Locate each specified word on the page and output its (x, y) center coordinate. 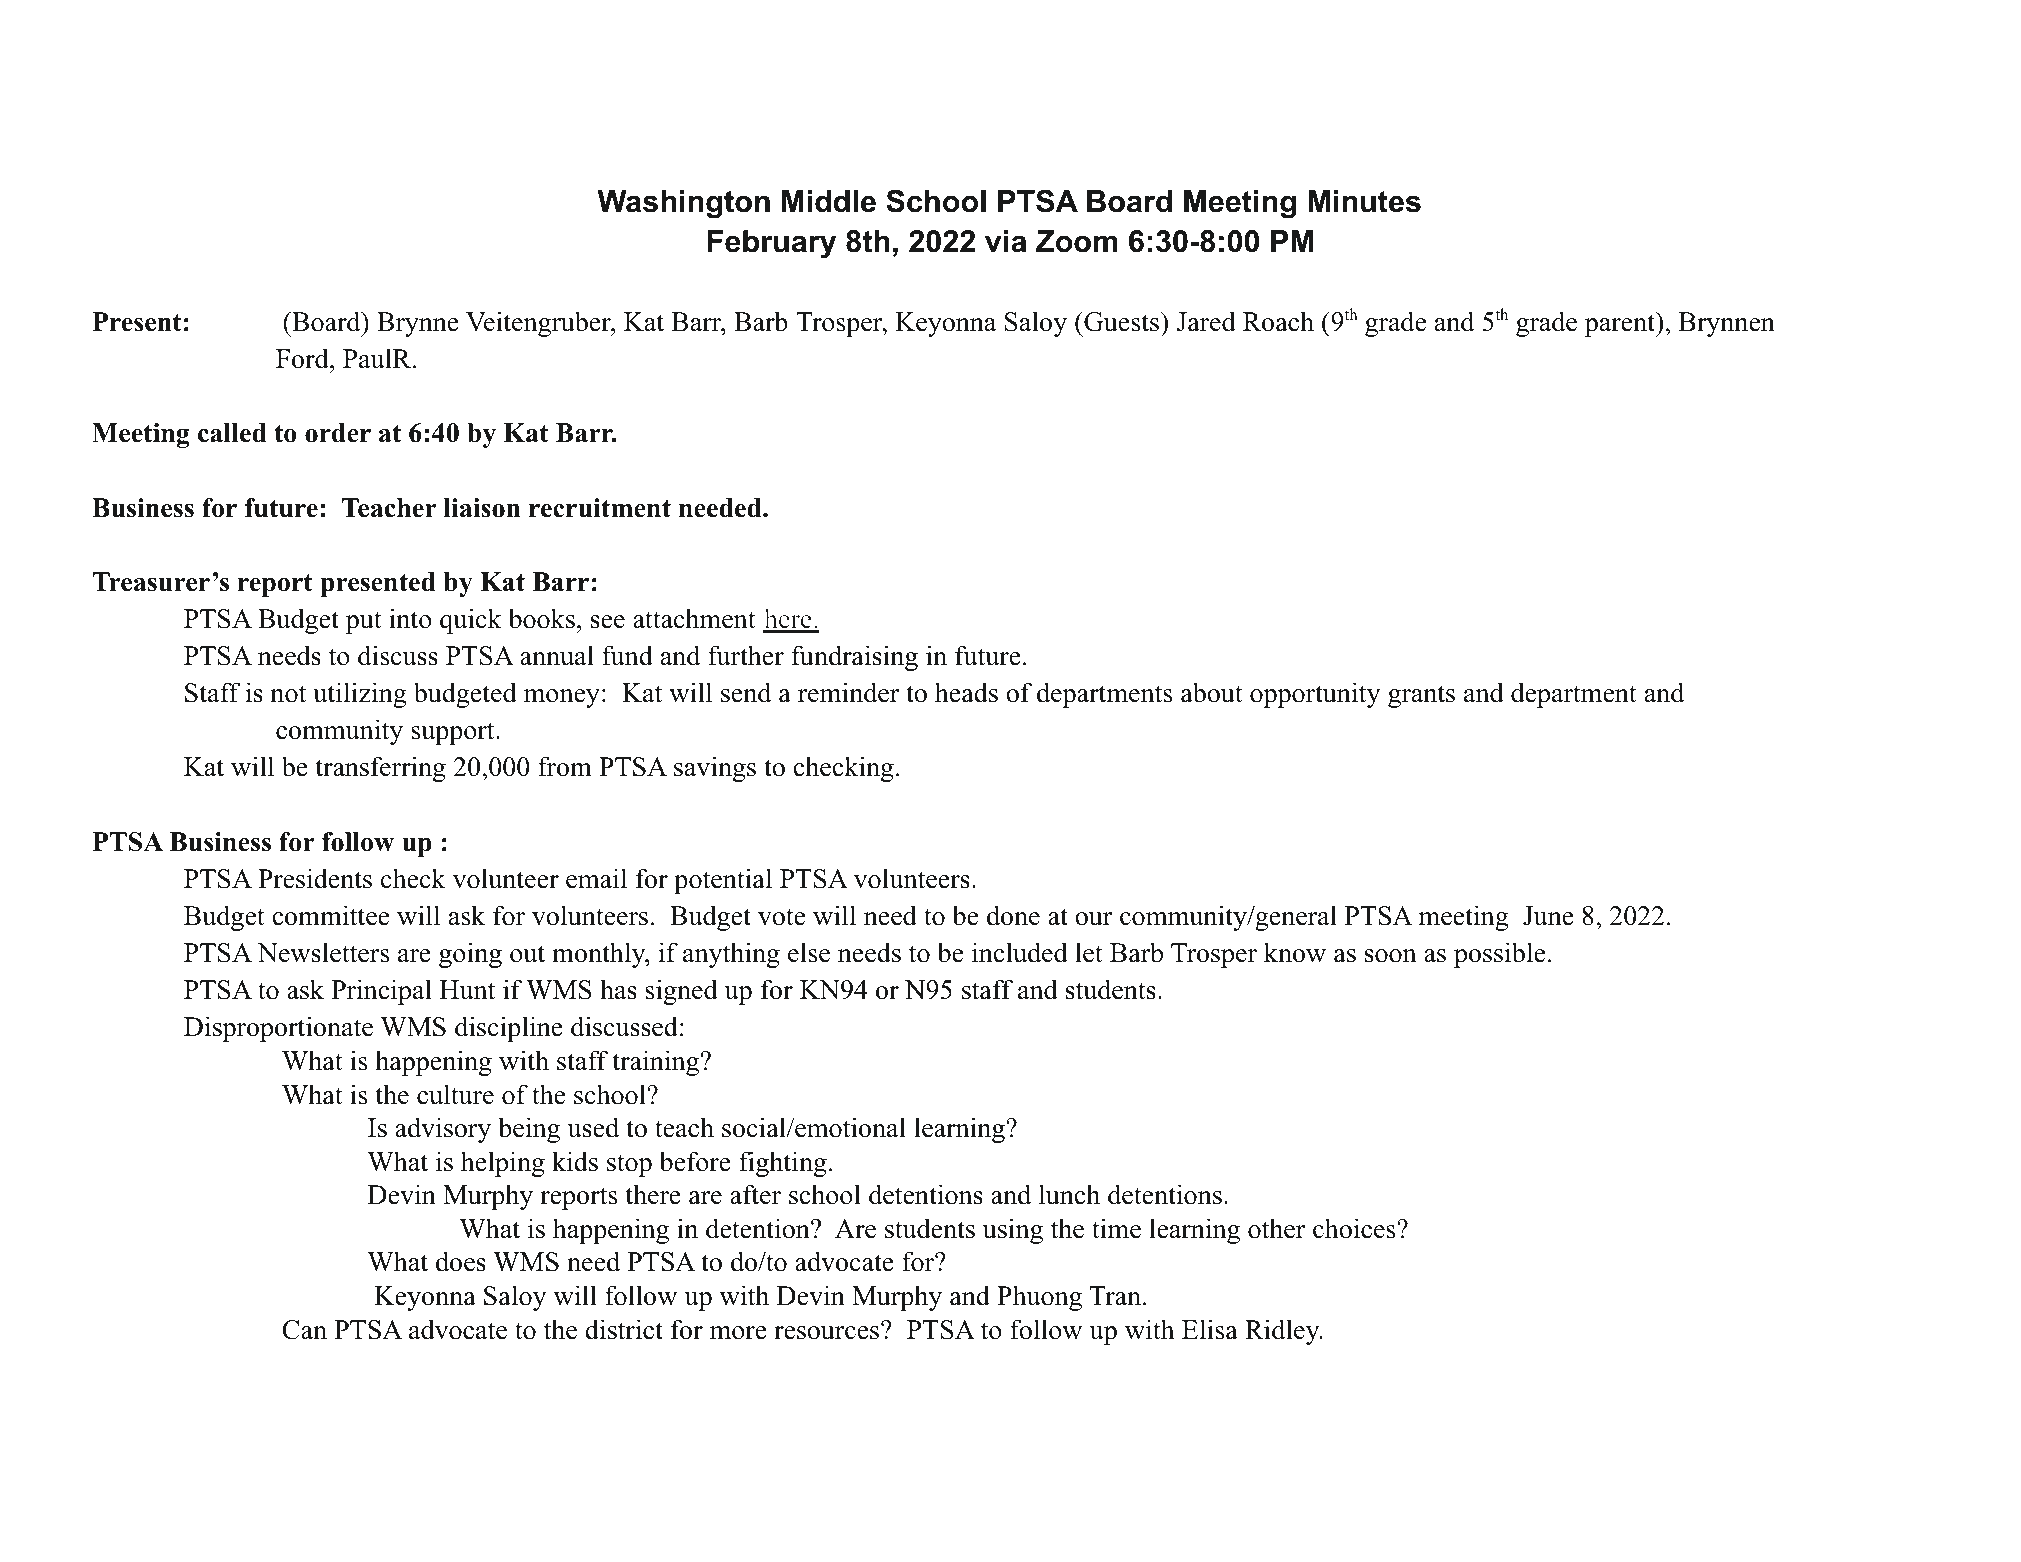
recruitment (600, 508)
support (454, 733)
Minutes (1364, 201)
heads (966, 692)
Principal (381, 992)
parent (1621, 324)
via (1006, 241)
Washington (683, 204)
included (1020, 952)
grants (1421, 696)
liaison (482, 508)
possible (1499, 955)
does (461, 1261)
